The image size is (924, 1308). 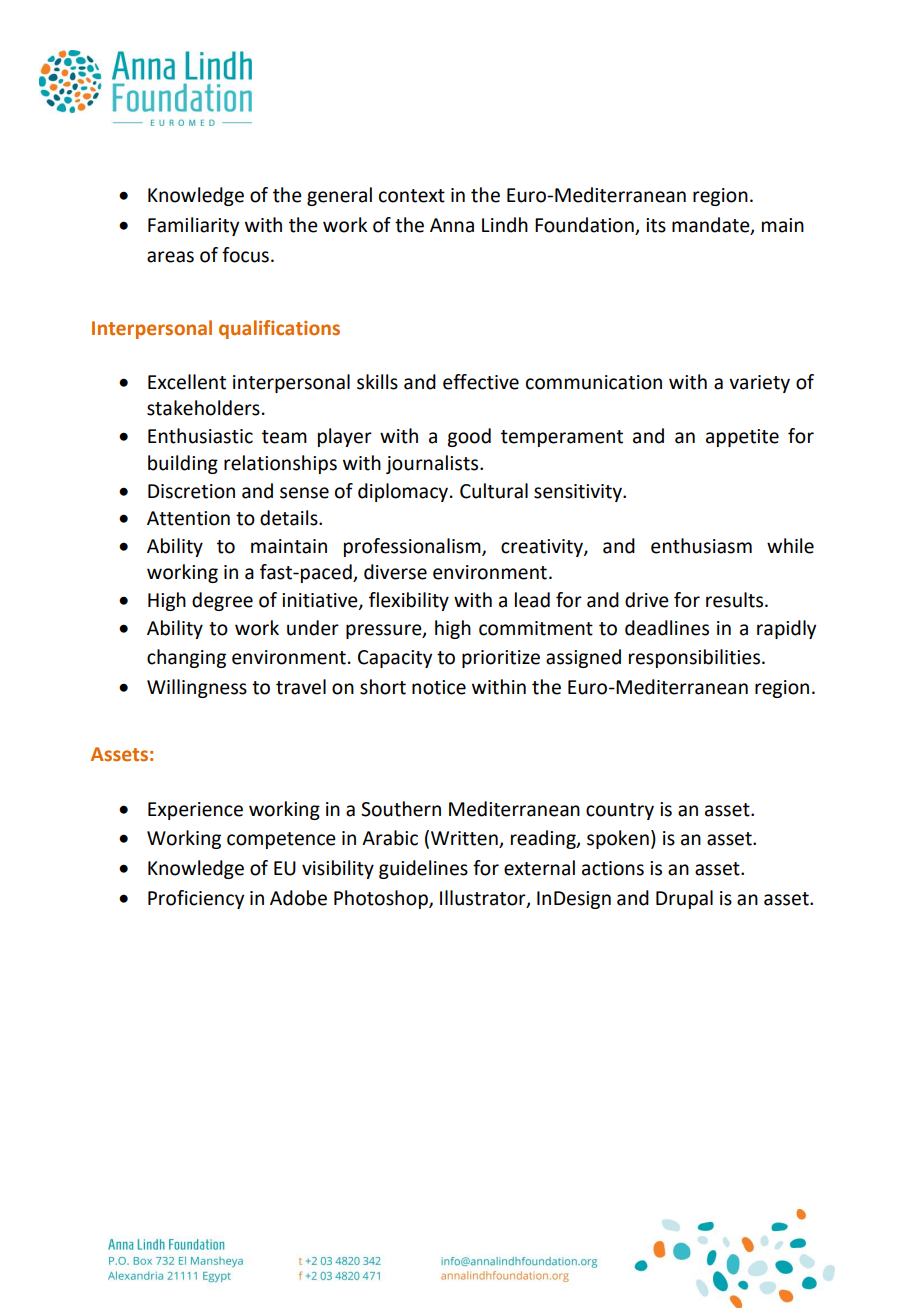 I want to click on Drupal, so click(x=684, y=899).
